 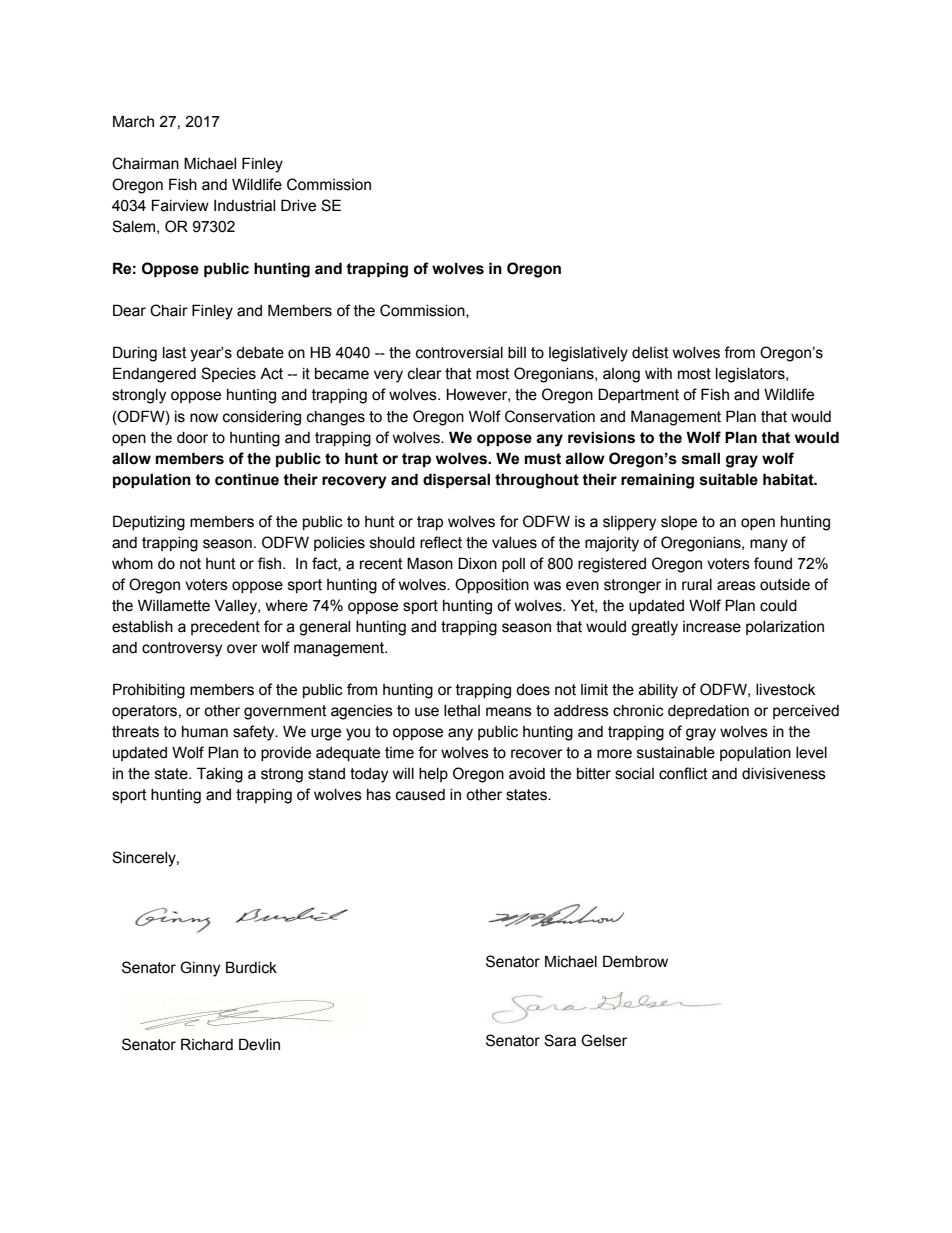 What do you see at coordinates (560, 1040) in the image?
I see `Sara` at bounding box center [560, 1040].
